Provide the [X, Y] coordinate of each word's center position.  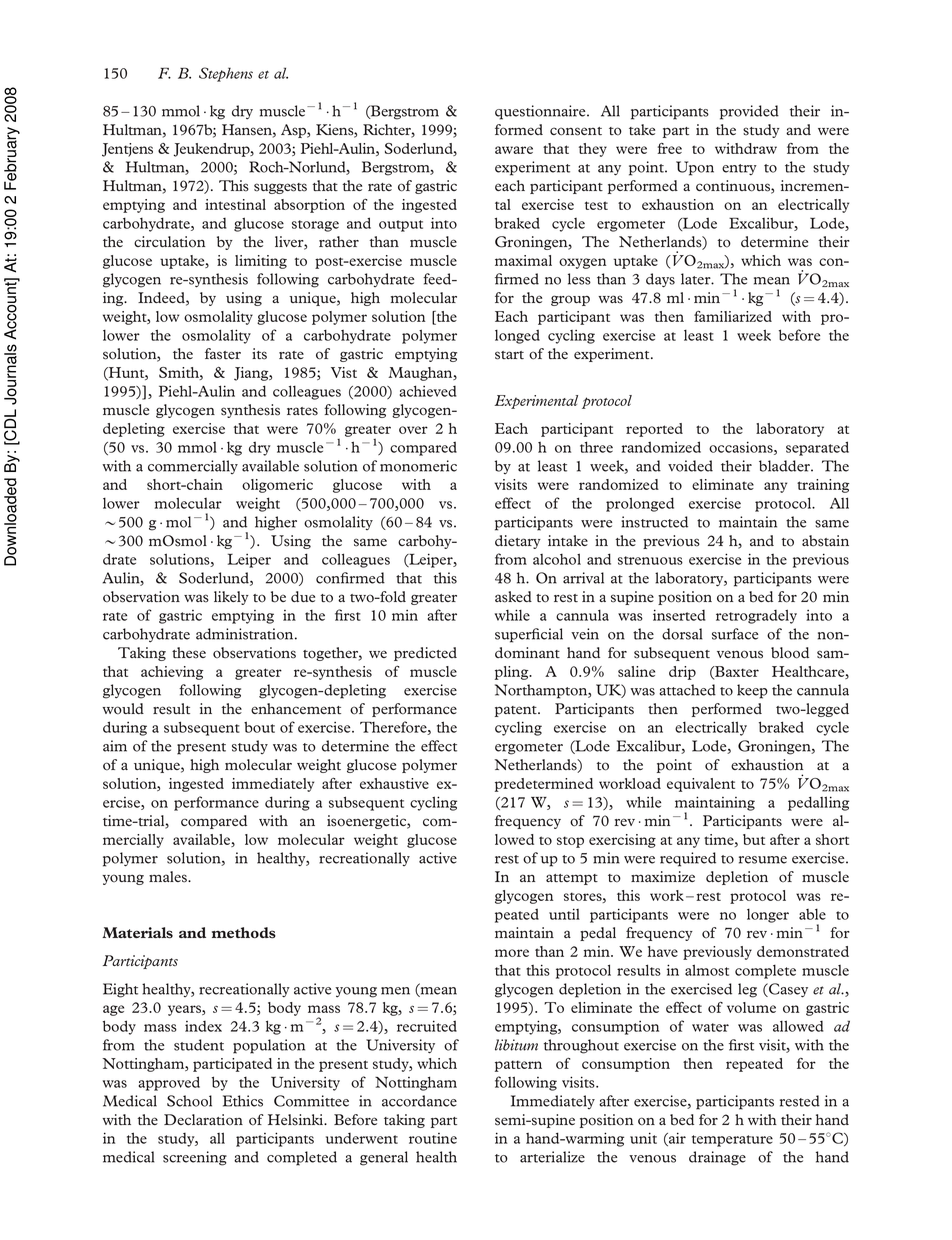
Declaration [203, 1120]
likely [231, 598]
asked [513, 597]
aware [514, 150]
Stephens [226, 74]
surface [735, 634]
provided [749, 112]
